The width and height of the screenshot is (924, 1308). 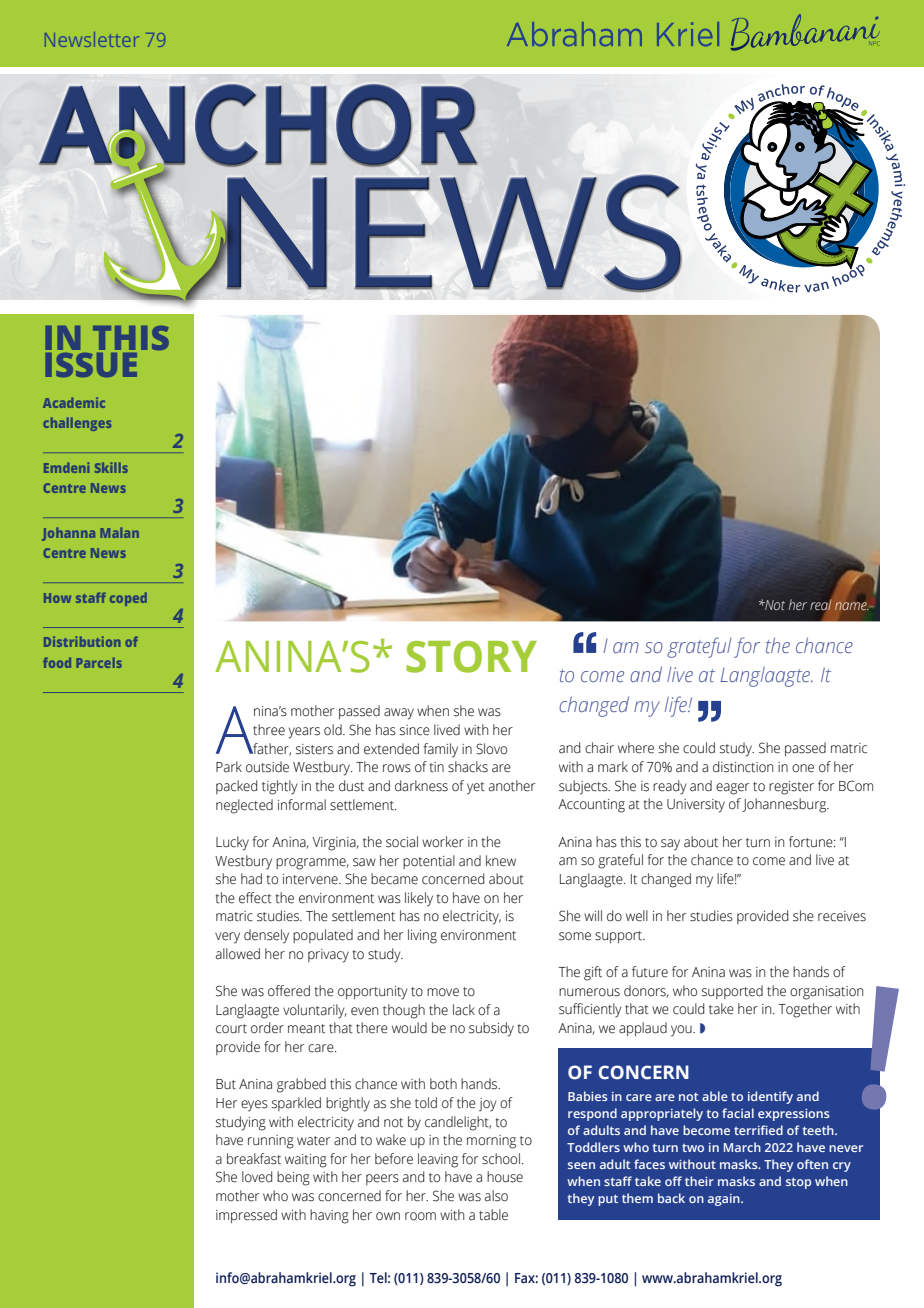 I want to click on again, so click(x=725, y=1200).
